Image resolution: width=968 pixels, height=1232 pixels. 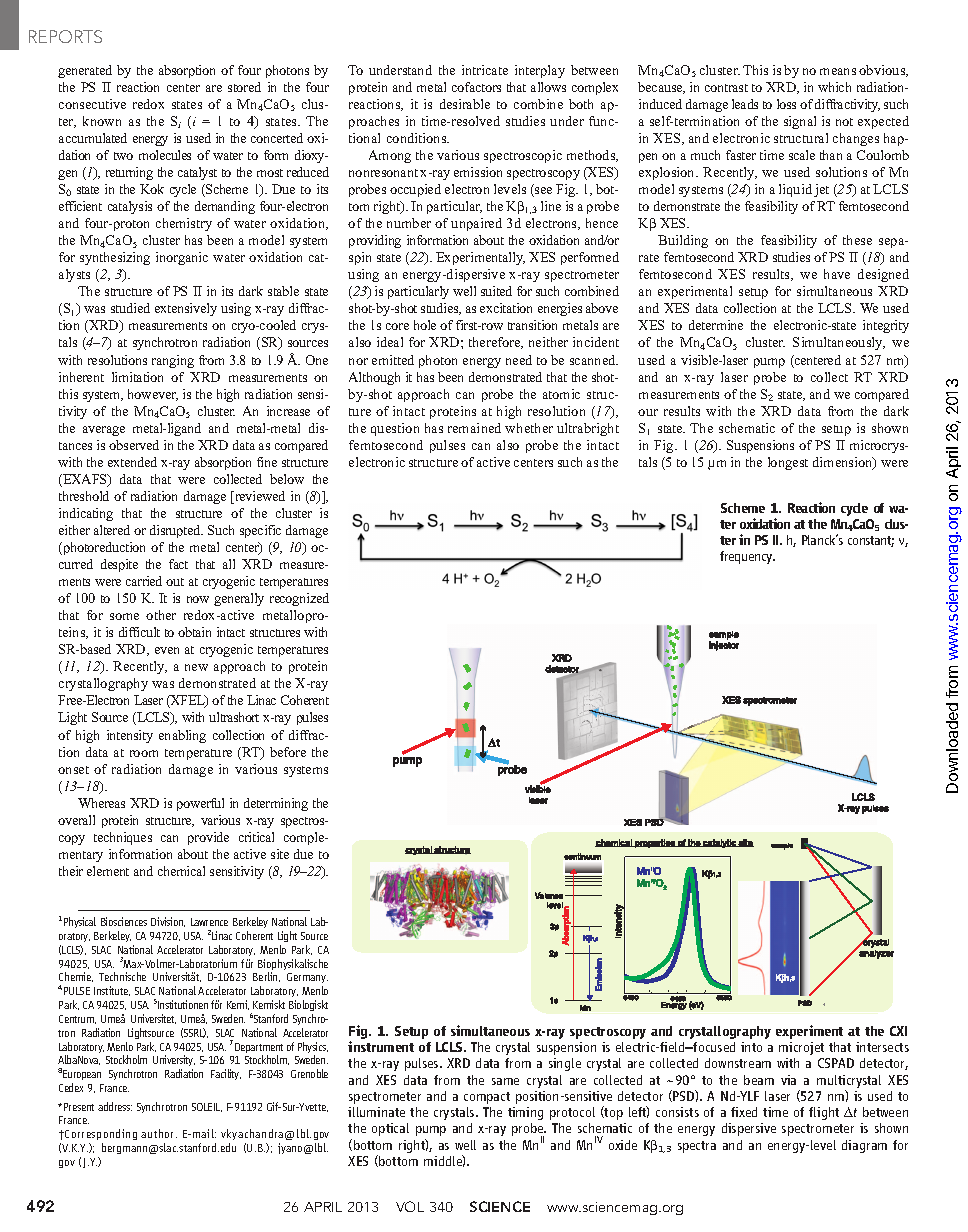 I want to click on inorganic, so click(x=182, y=258).
